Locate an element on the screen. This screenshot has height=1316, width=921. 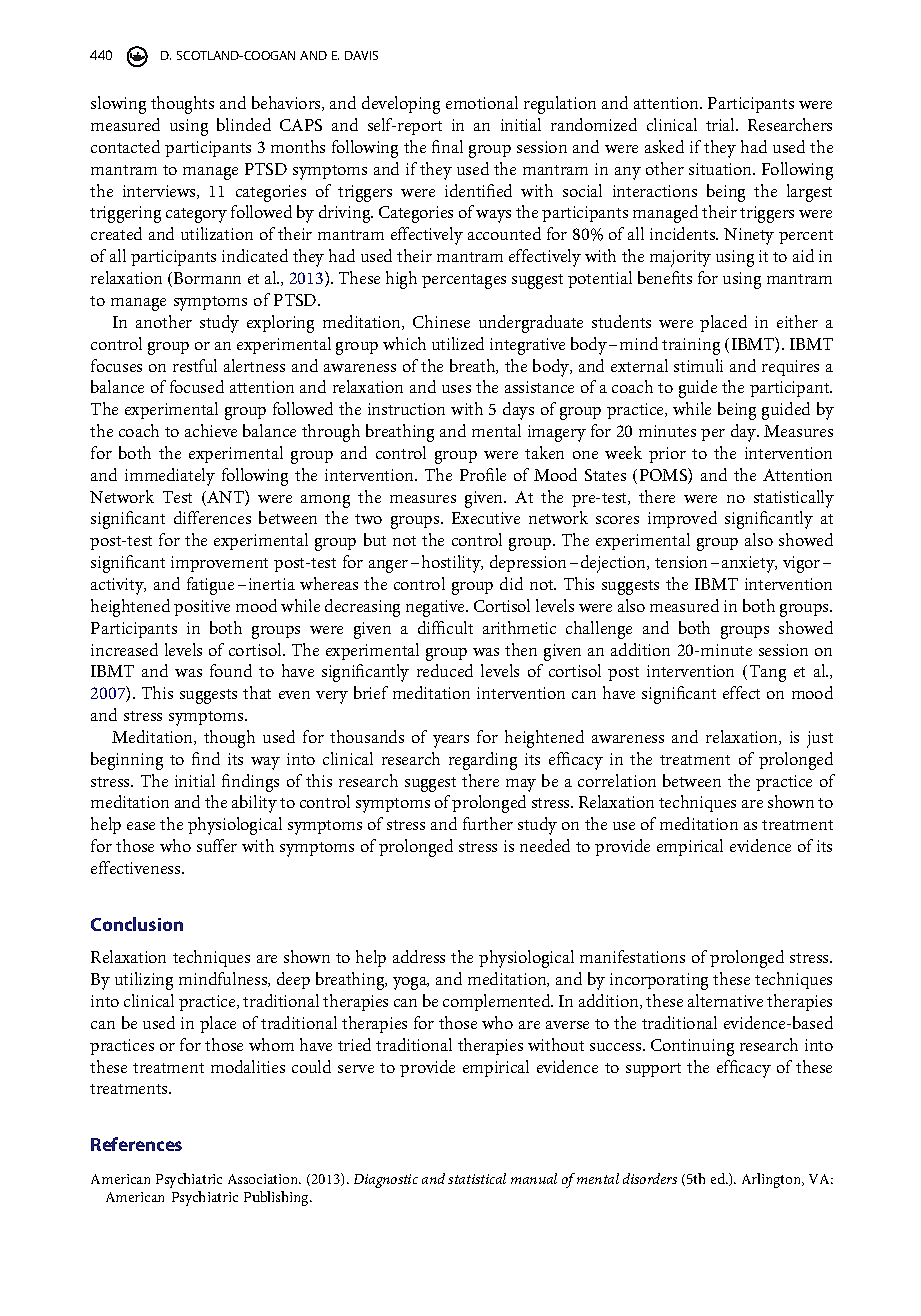
manual is located at coordinates (534, 1178).
